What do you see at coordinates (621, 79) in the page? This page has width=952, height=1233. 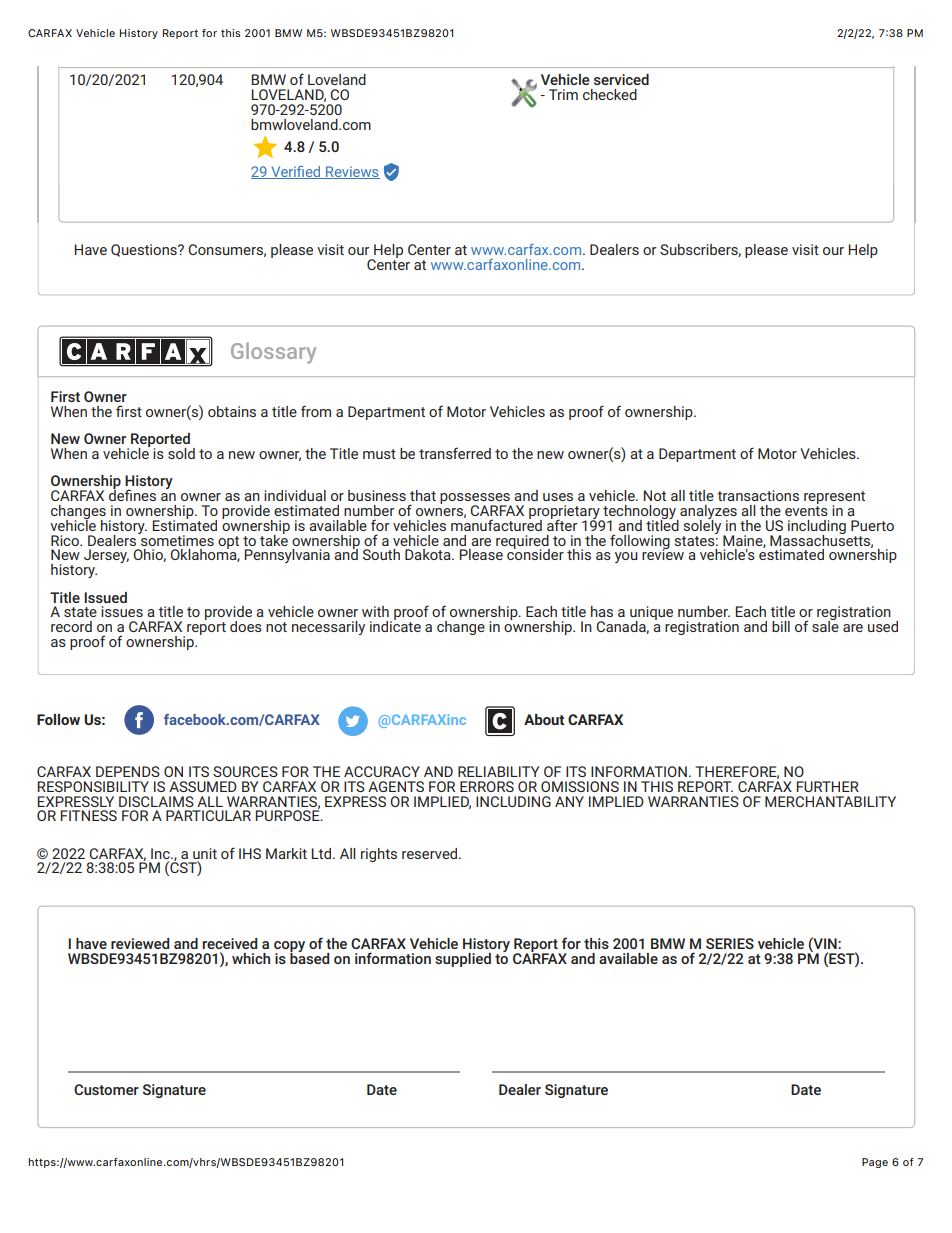 I see `serviced` at bounding box center [621, 79].
